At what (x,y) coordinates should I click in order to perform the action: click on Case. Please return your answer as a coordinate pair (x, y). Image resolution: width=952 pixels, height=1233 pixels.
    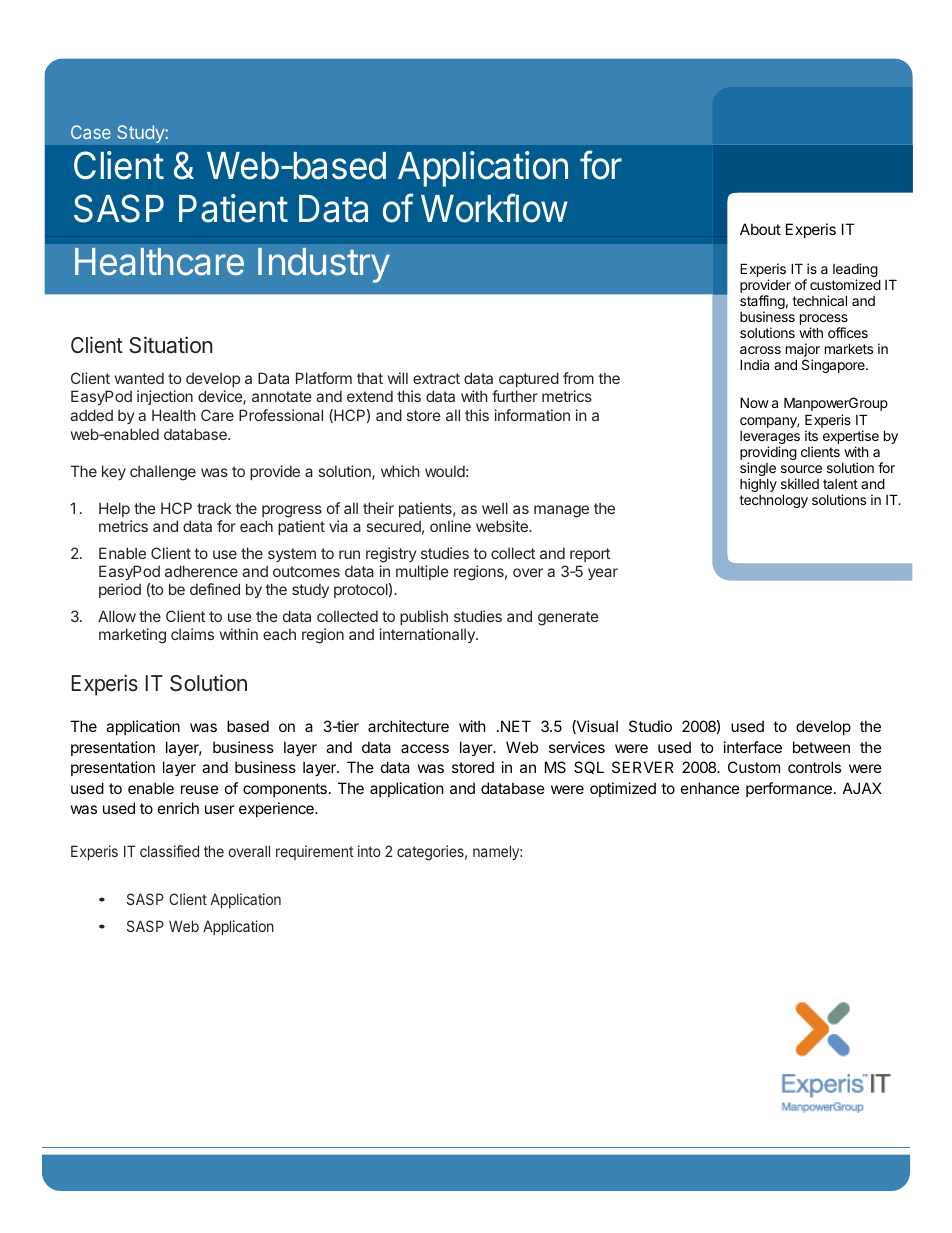
    Looking at the image, I should click on (91, 132).
